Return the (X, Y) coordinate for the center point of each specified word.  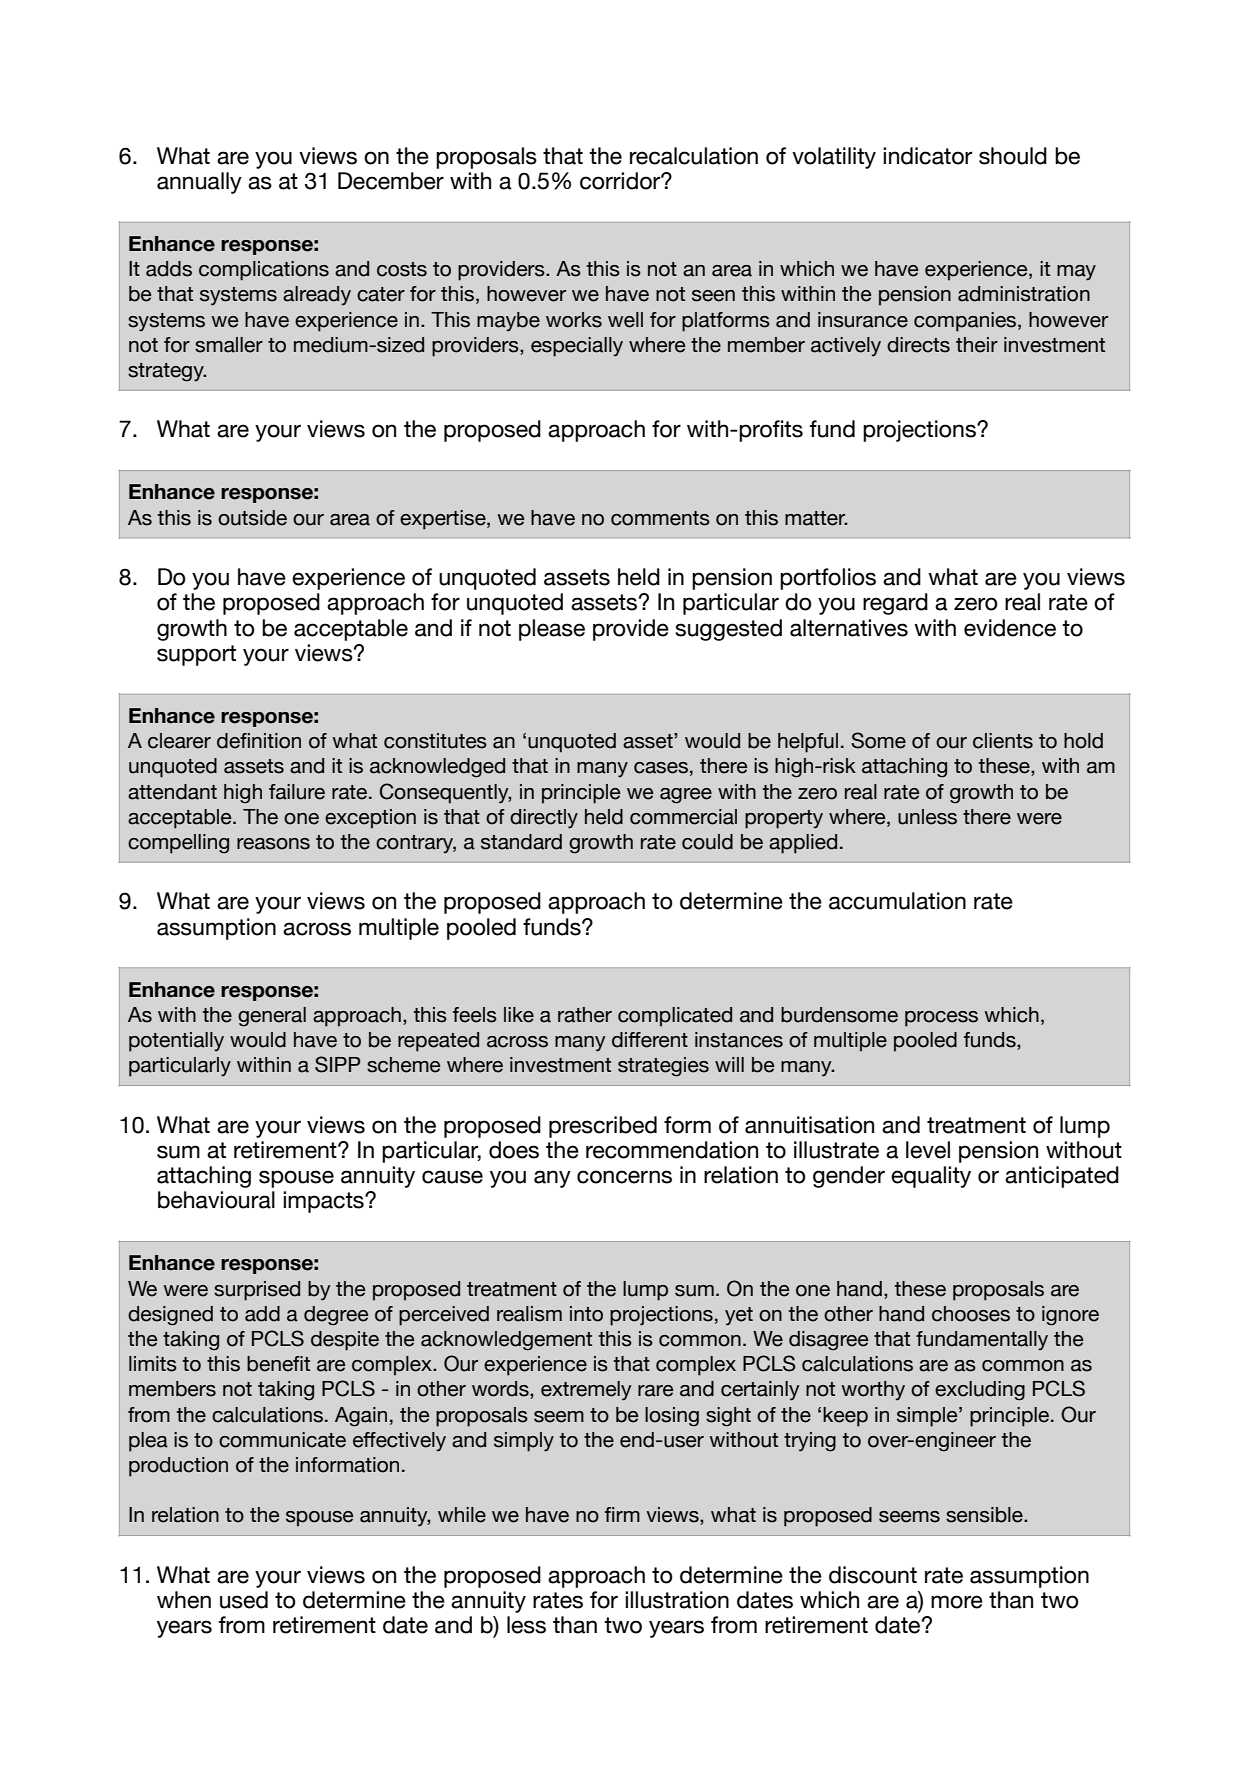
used (244, 1600)
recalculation (694, 156)
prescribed (603, 1127)
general (272, 1017)
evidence (1010, 628)
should (1013, 156)
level (928, 1150)
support (196, 655)
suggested (728, 630)
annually (199, 183)
